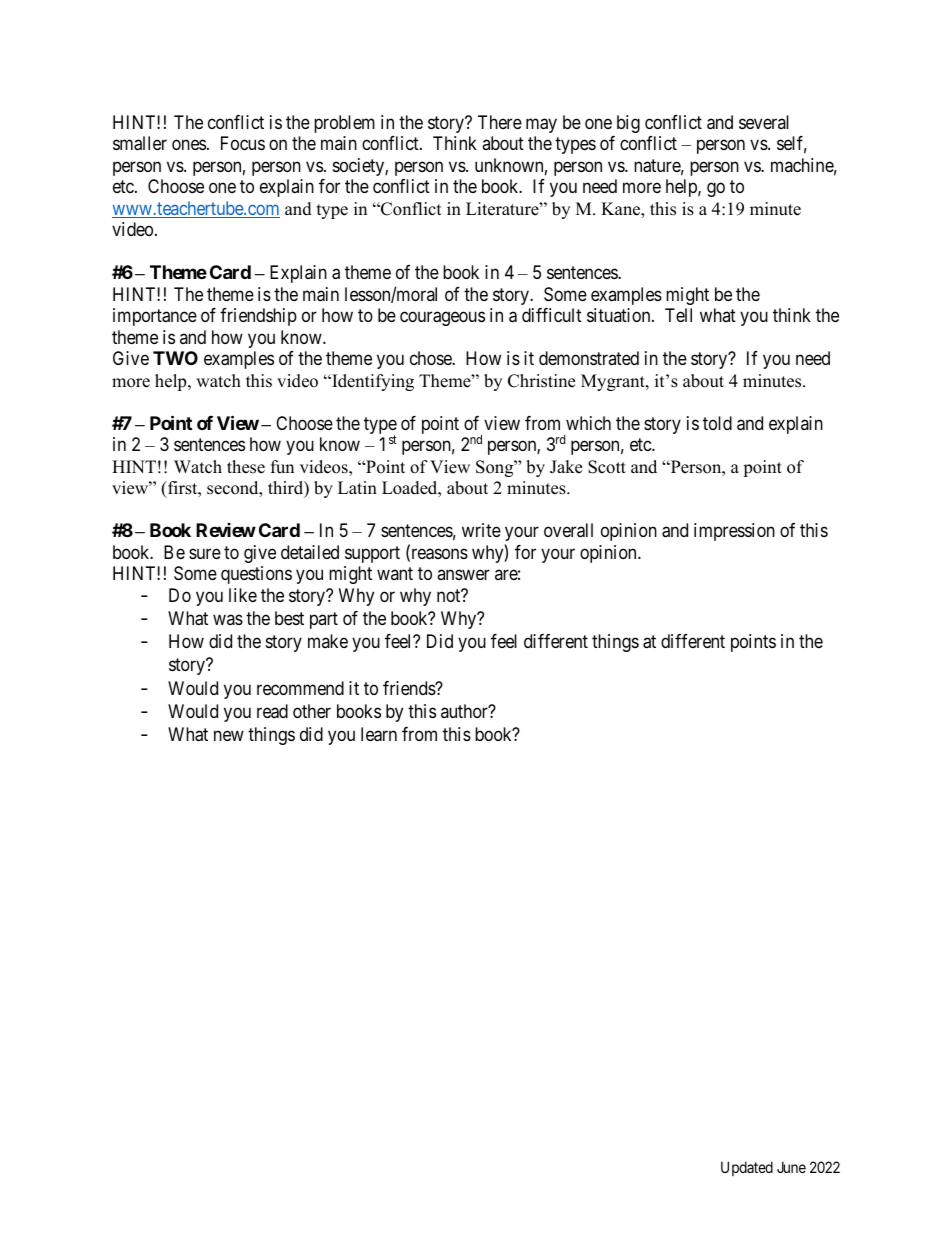 This document has width=952, height=1233. I want to click on Updated, so click(747, 1168).
